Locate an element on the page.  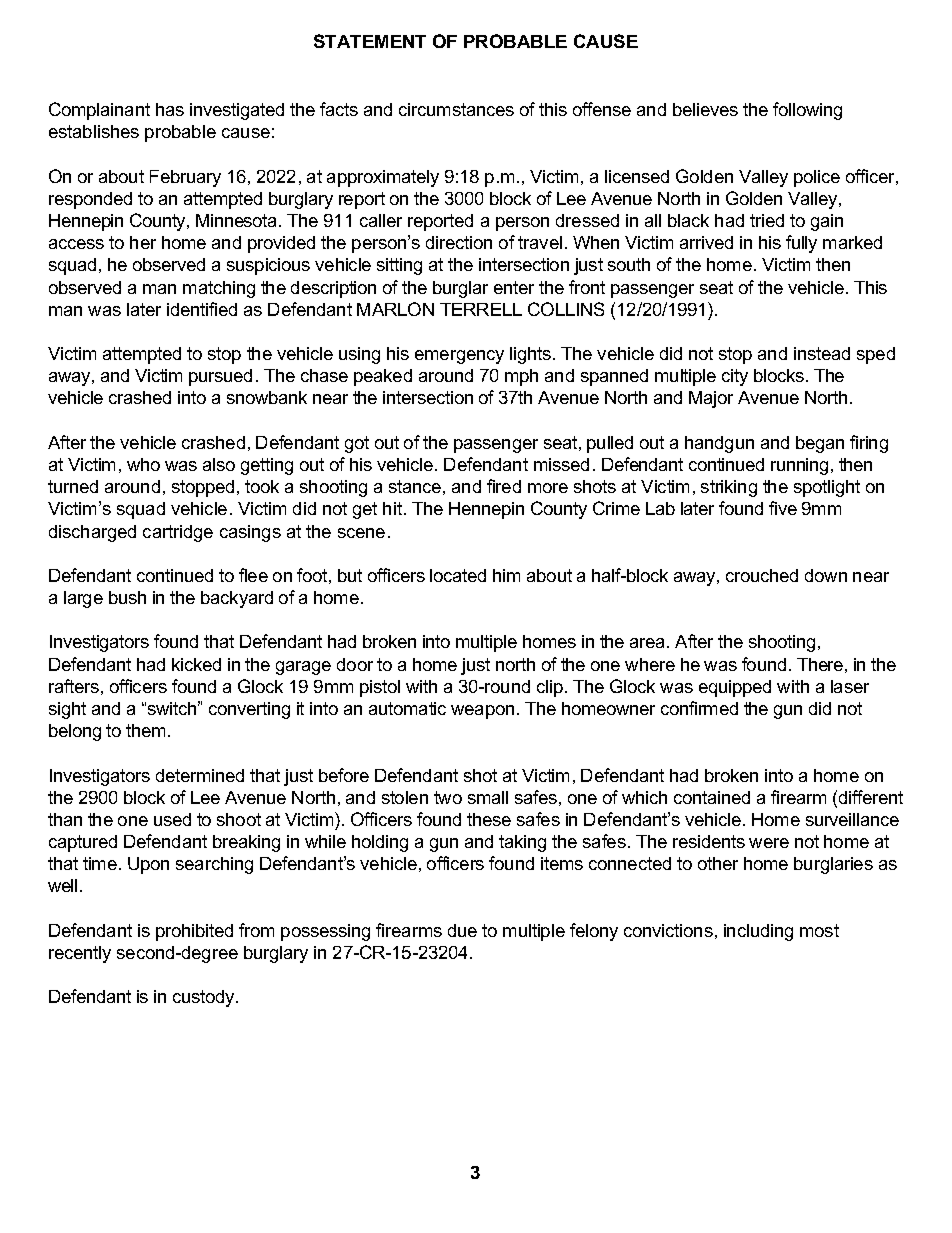
five is located at coordinates (783, 508).
